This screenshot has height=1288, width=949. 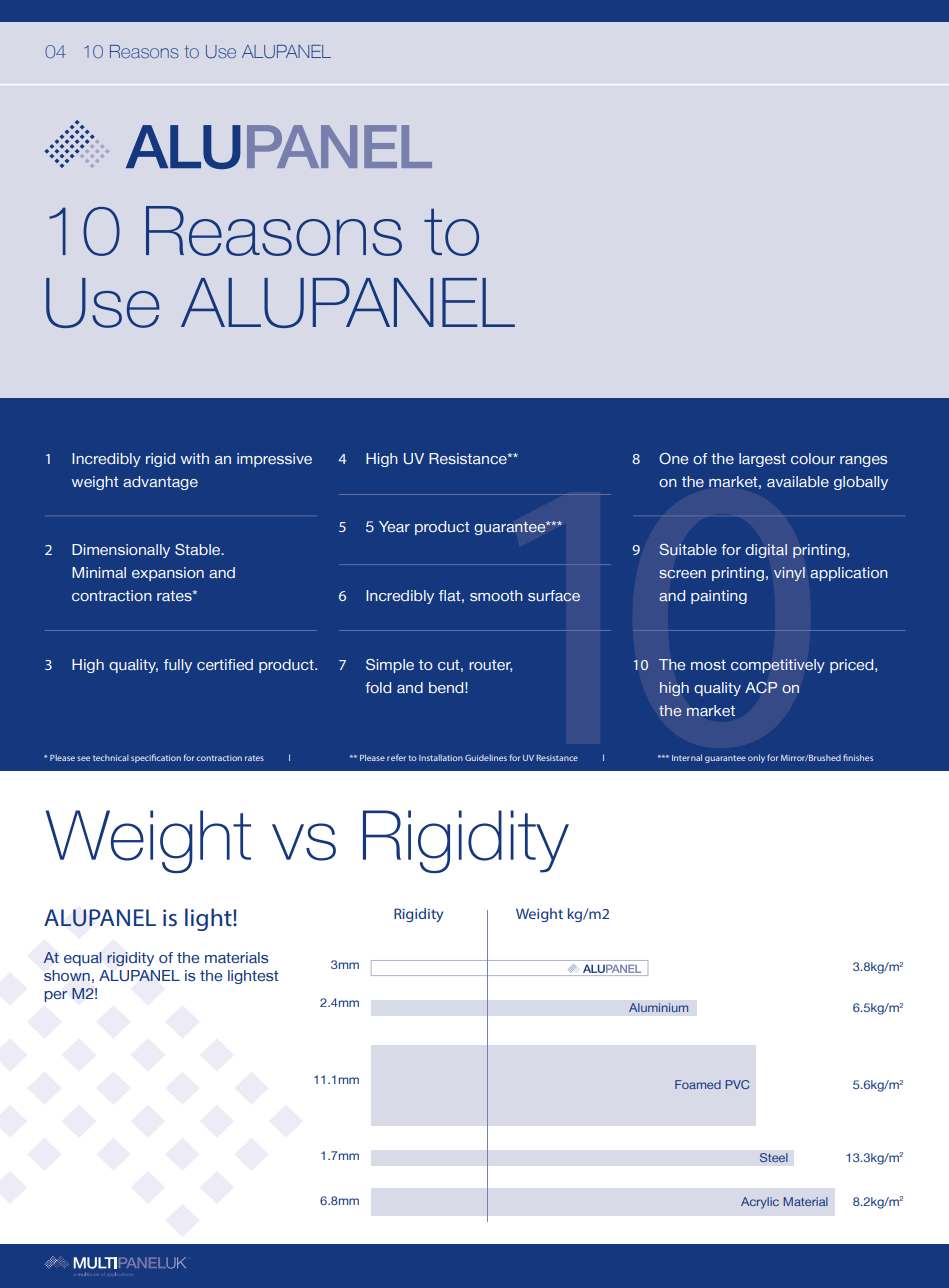 What do you see at coordinates (738, 1084) in the screenshot?
I see `PVC` at bounding box center [738, 1084].
